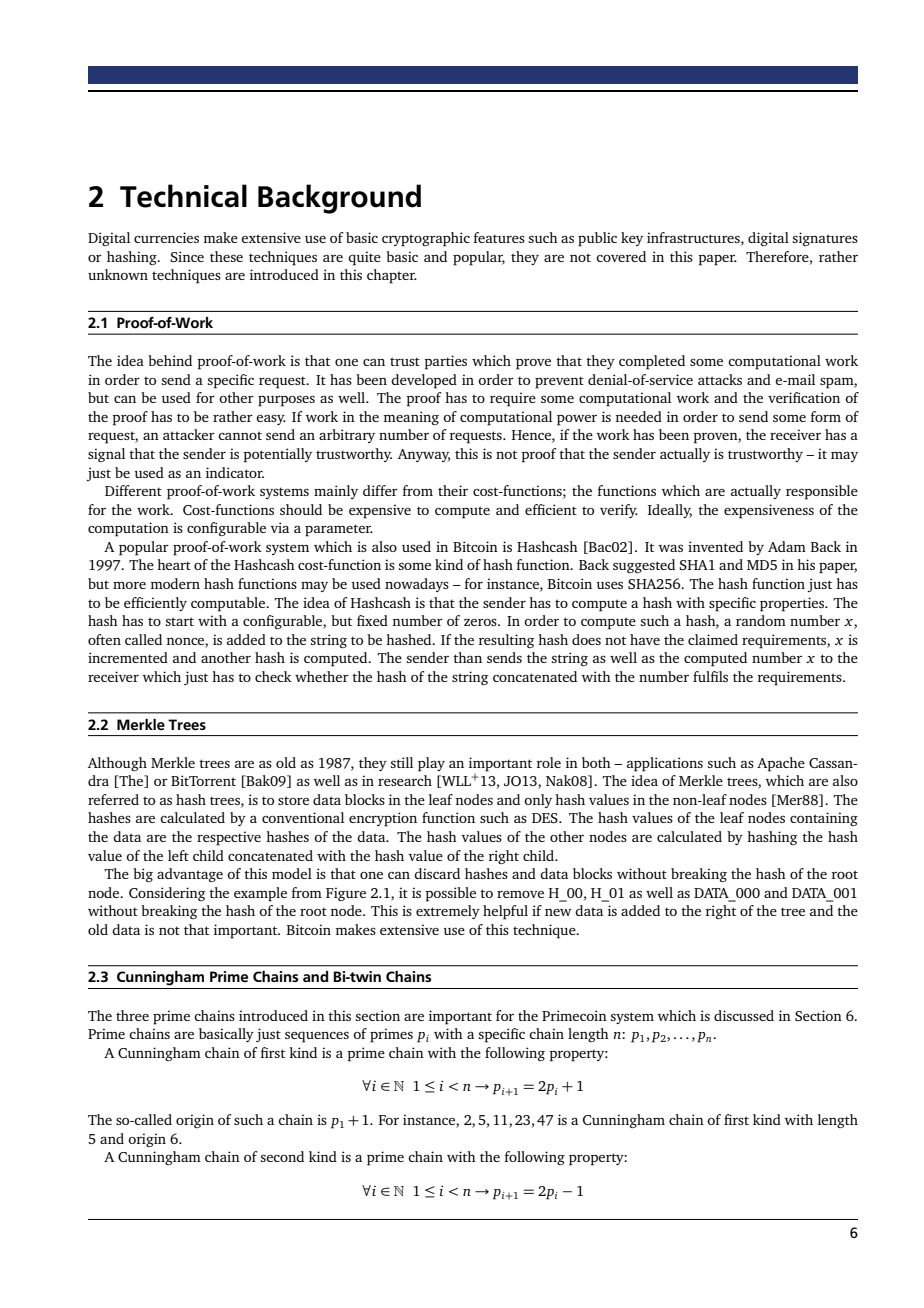 The width and height of the screenshot is (924, 1308). I want to click on signatures, so click(825, 239).
